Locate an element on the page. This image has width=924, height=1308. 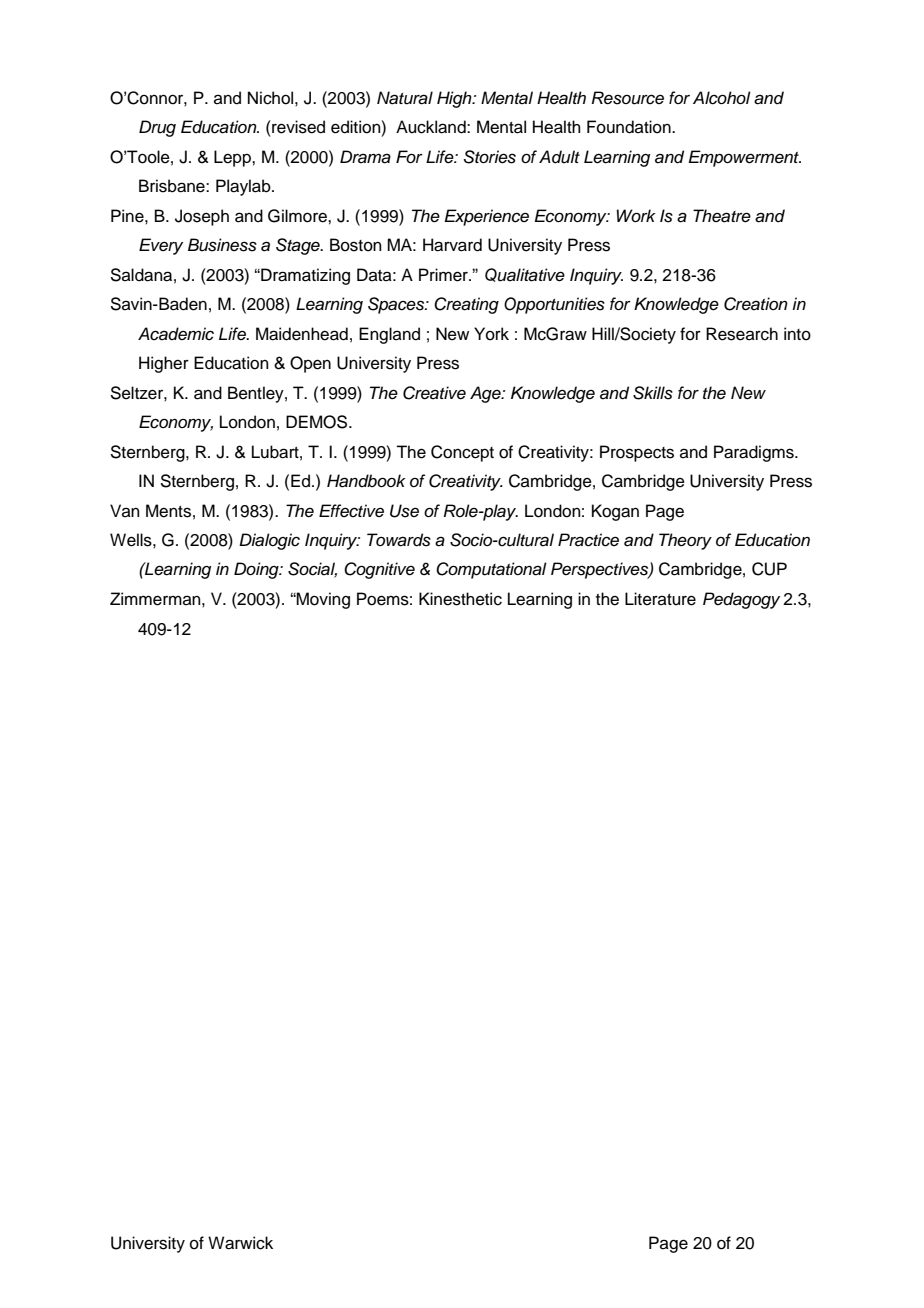
Kinesthetic is located at coordinates (460, 599).
